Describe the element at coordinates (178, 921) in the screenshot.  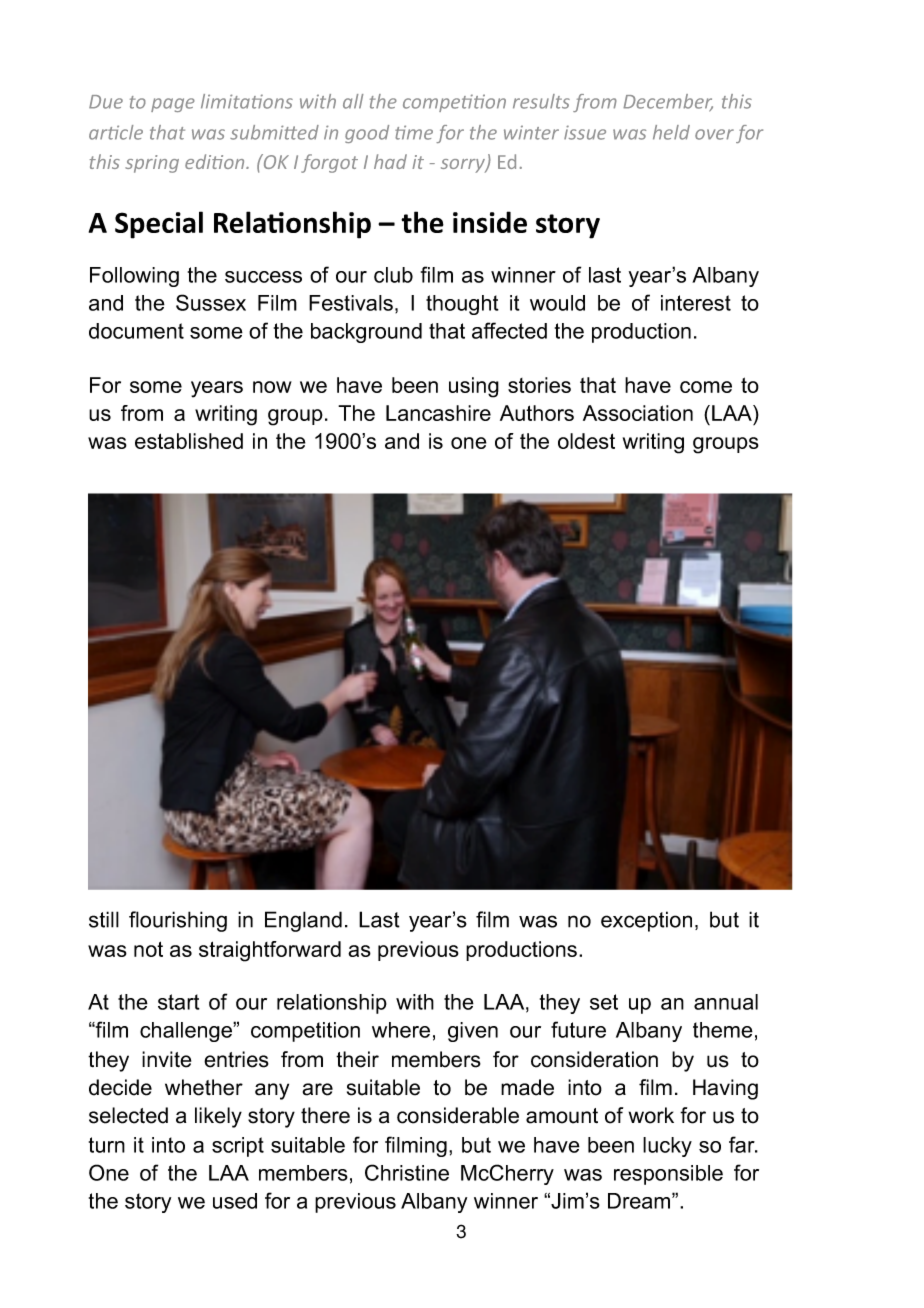
I see `flourishing` at that location.
